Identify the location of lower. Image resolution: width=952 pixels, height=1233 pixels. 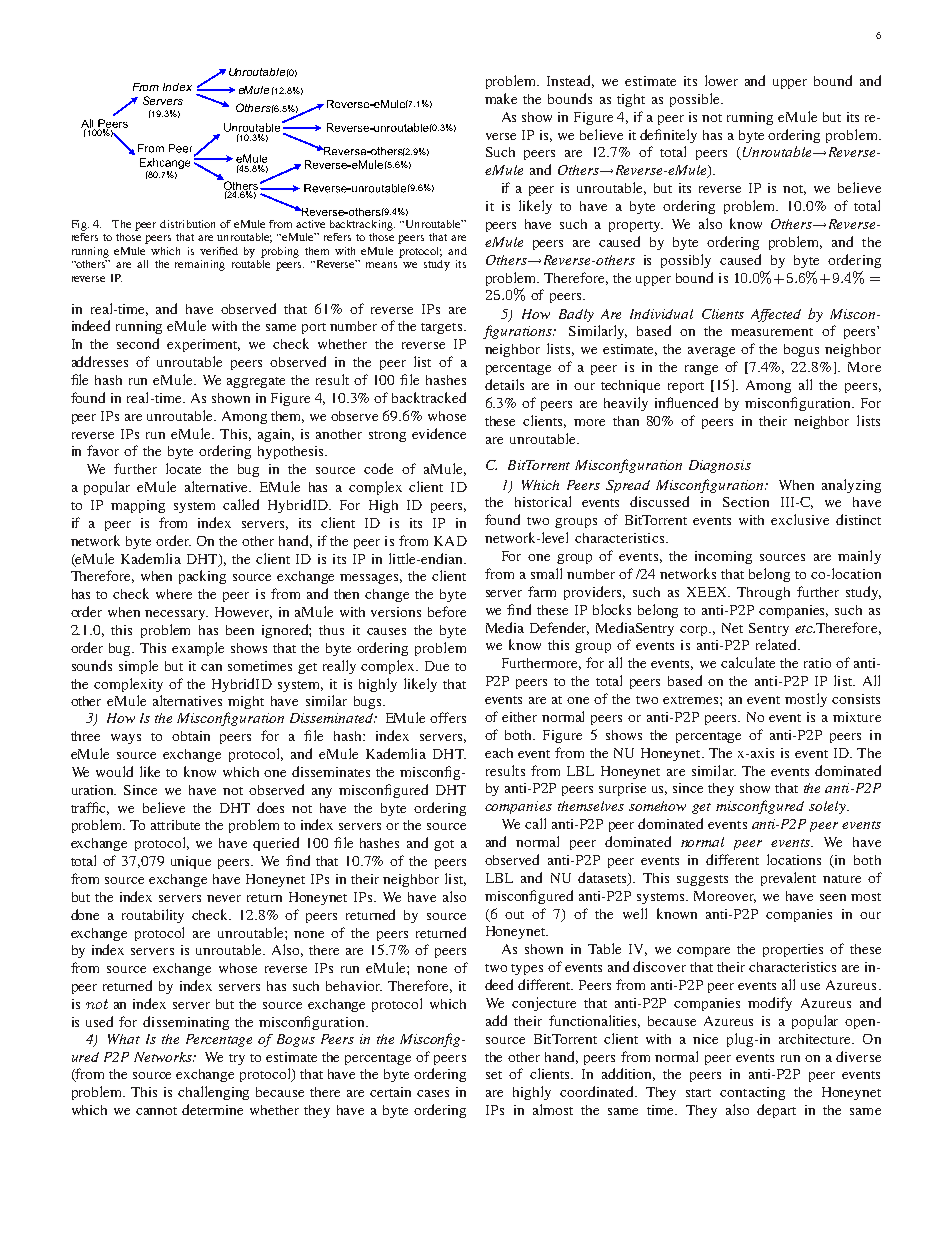
(721, 80).
